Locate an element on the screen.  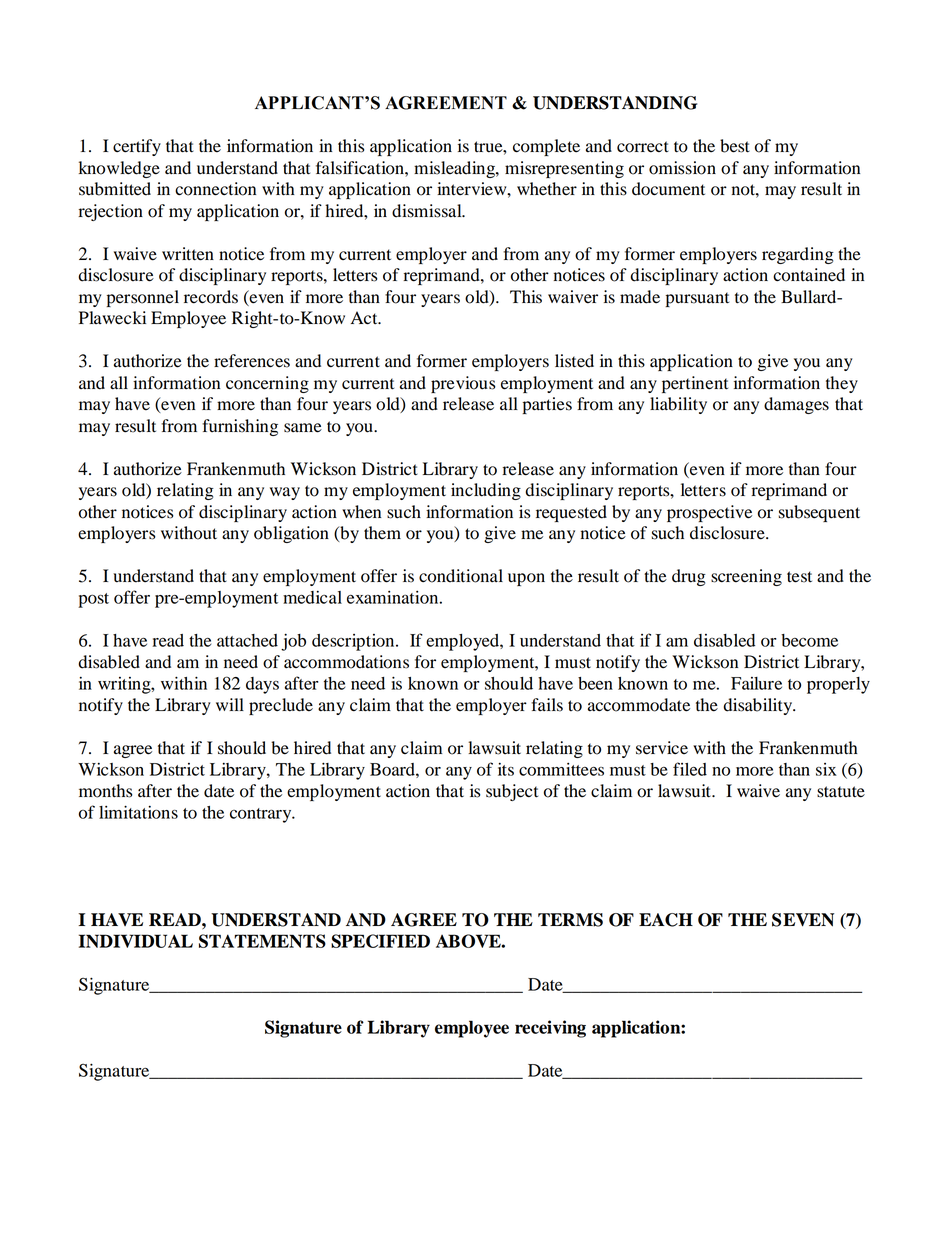
disability is located at coordinates (759, 706).
